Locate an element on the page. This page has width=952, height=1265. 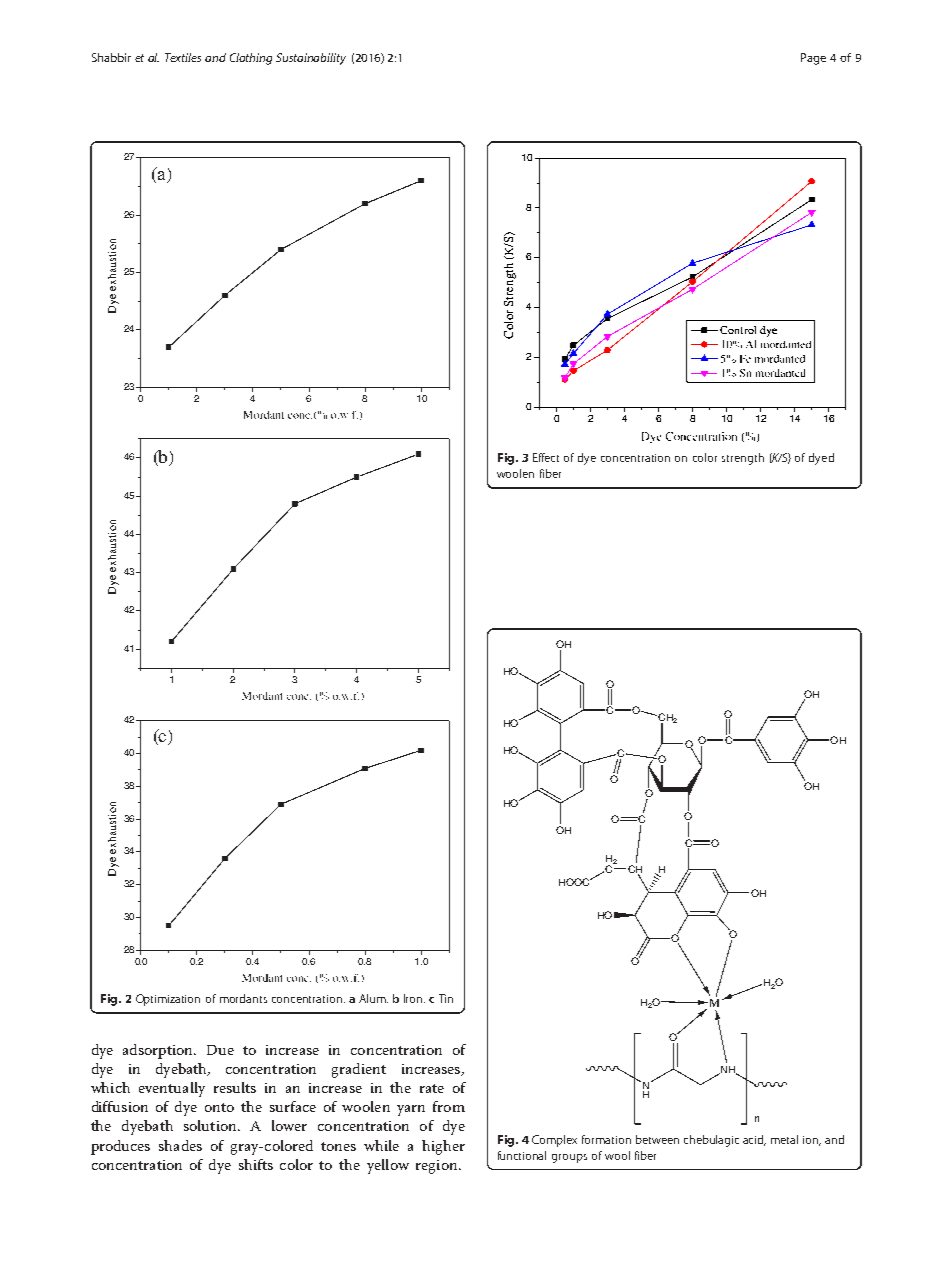
Iron is located at coordinates (414, 998).
